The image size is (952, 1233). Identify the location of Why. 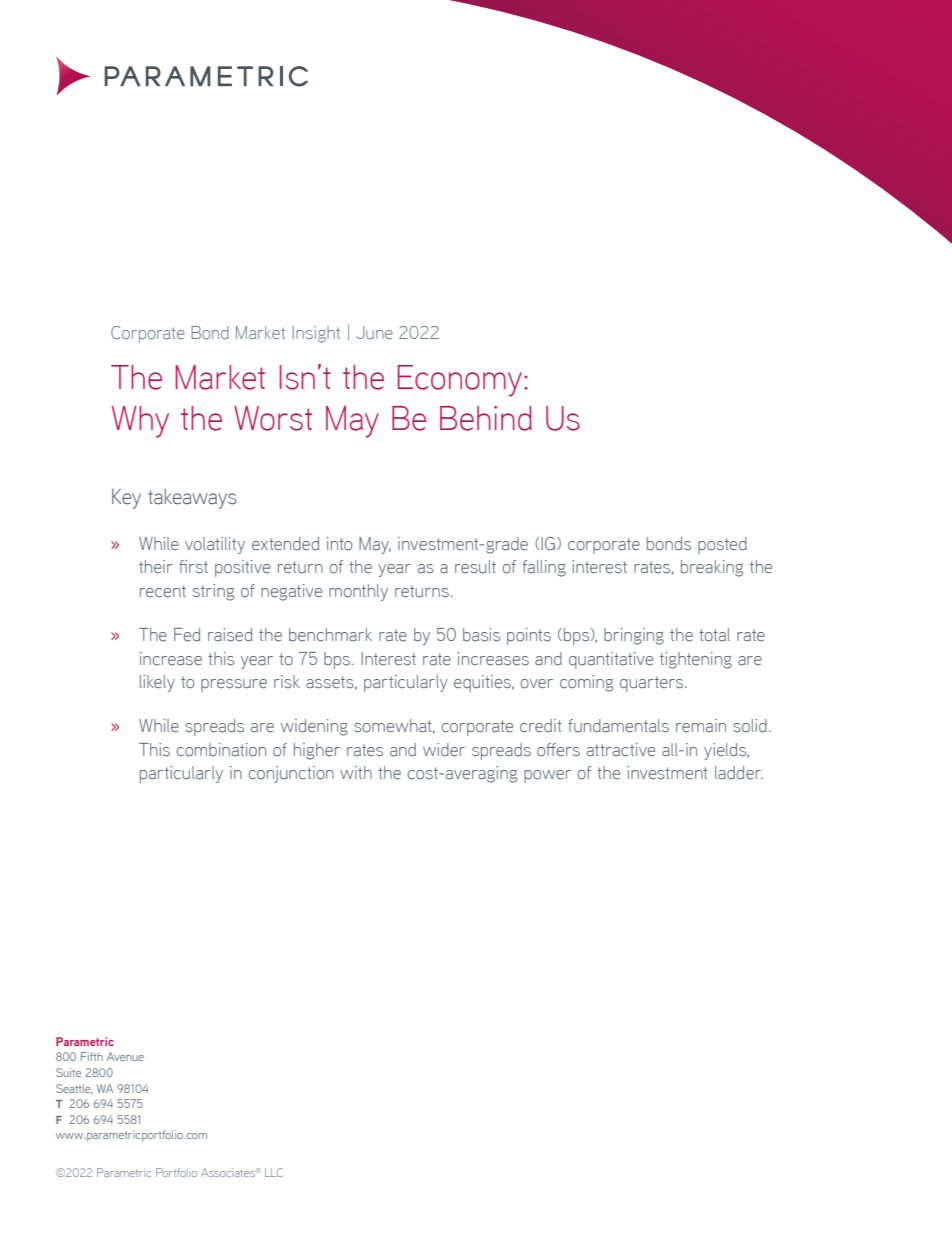
(140, 422).
